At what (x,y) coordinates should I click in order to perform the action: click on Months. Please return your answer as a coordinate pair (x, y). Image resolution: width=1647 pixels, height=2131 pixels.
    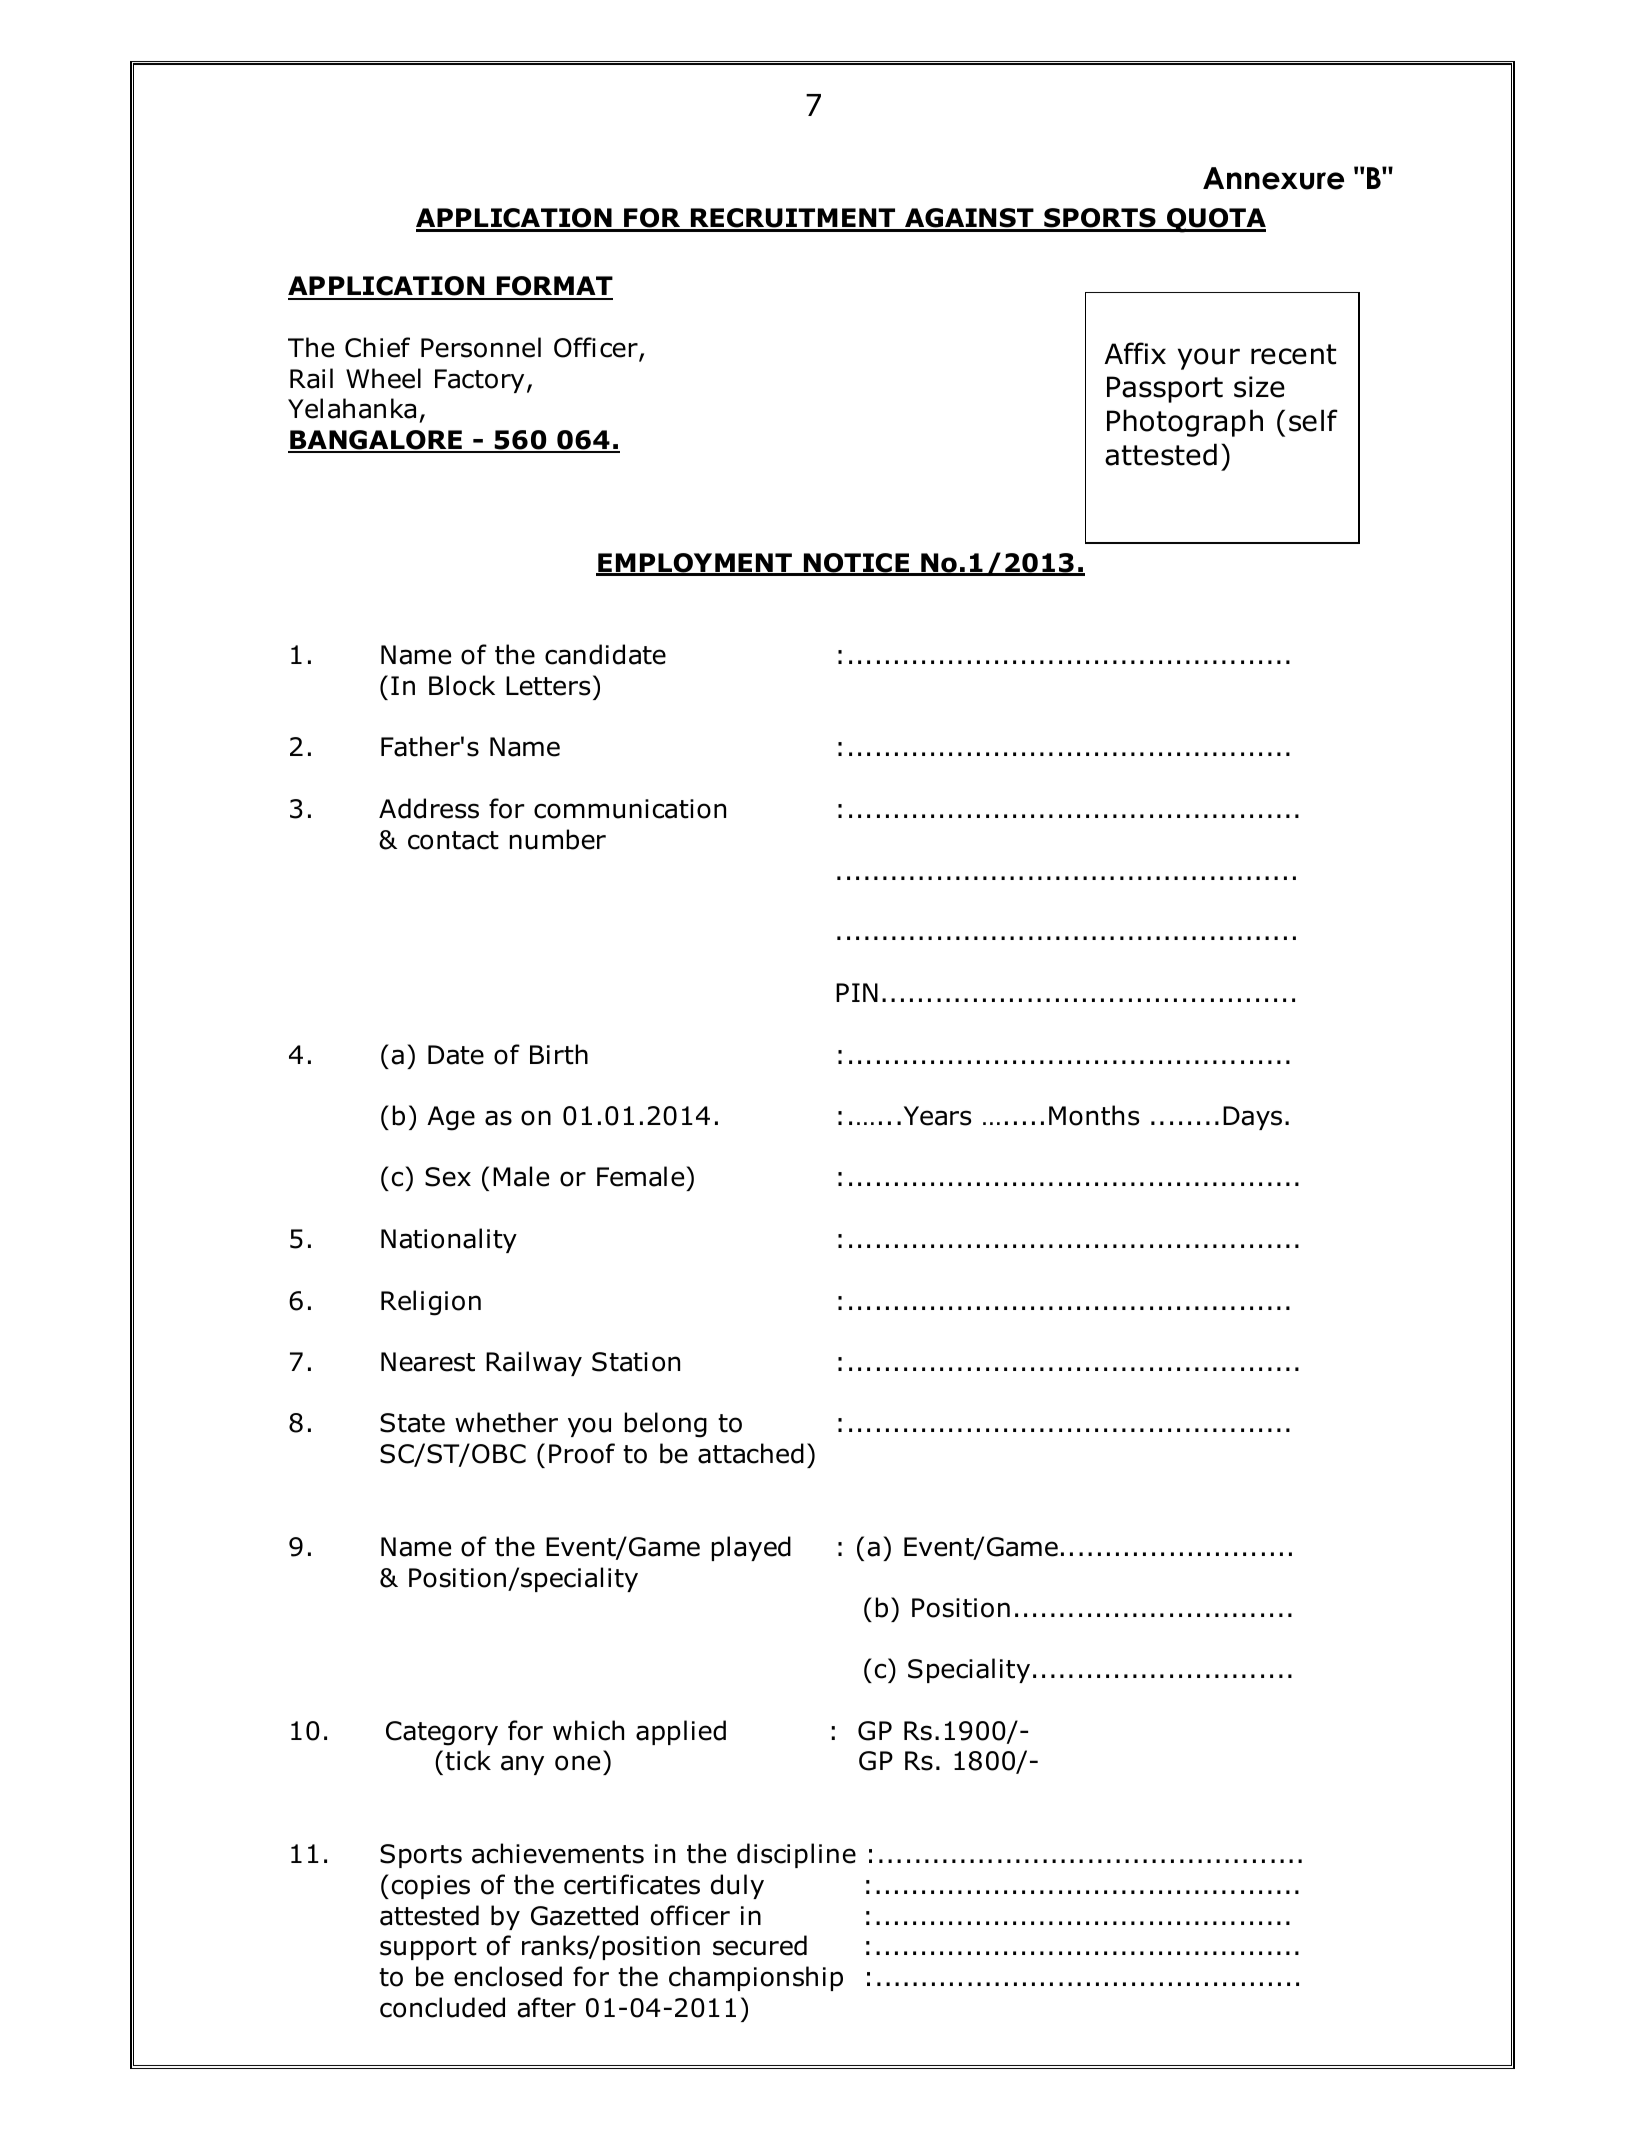
    Looking at the image, I should click on (1094, 1115).
